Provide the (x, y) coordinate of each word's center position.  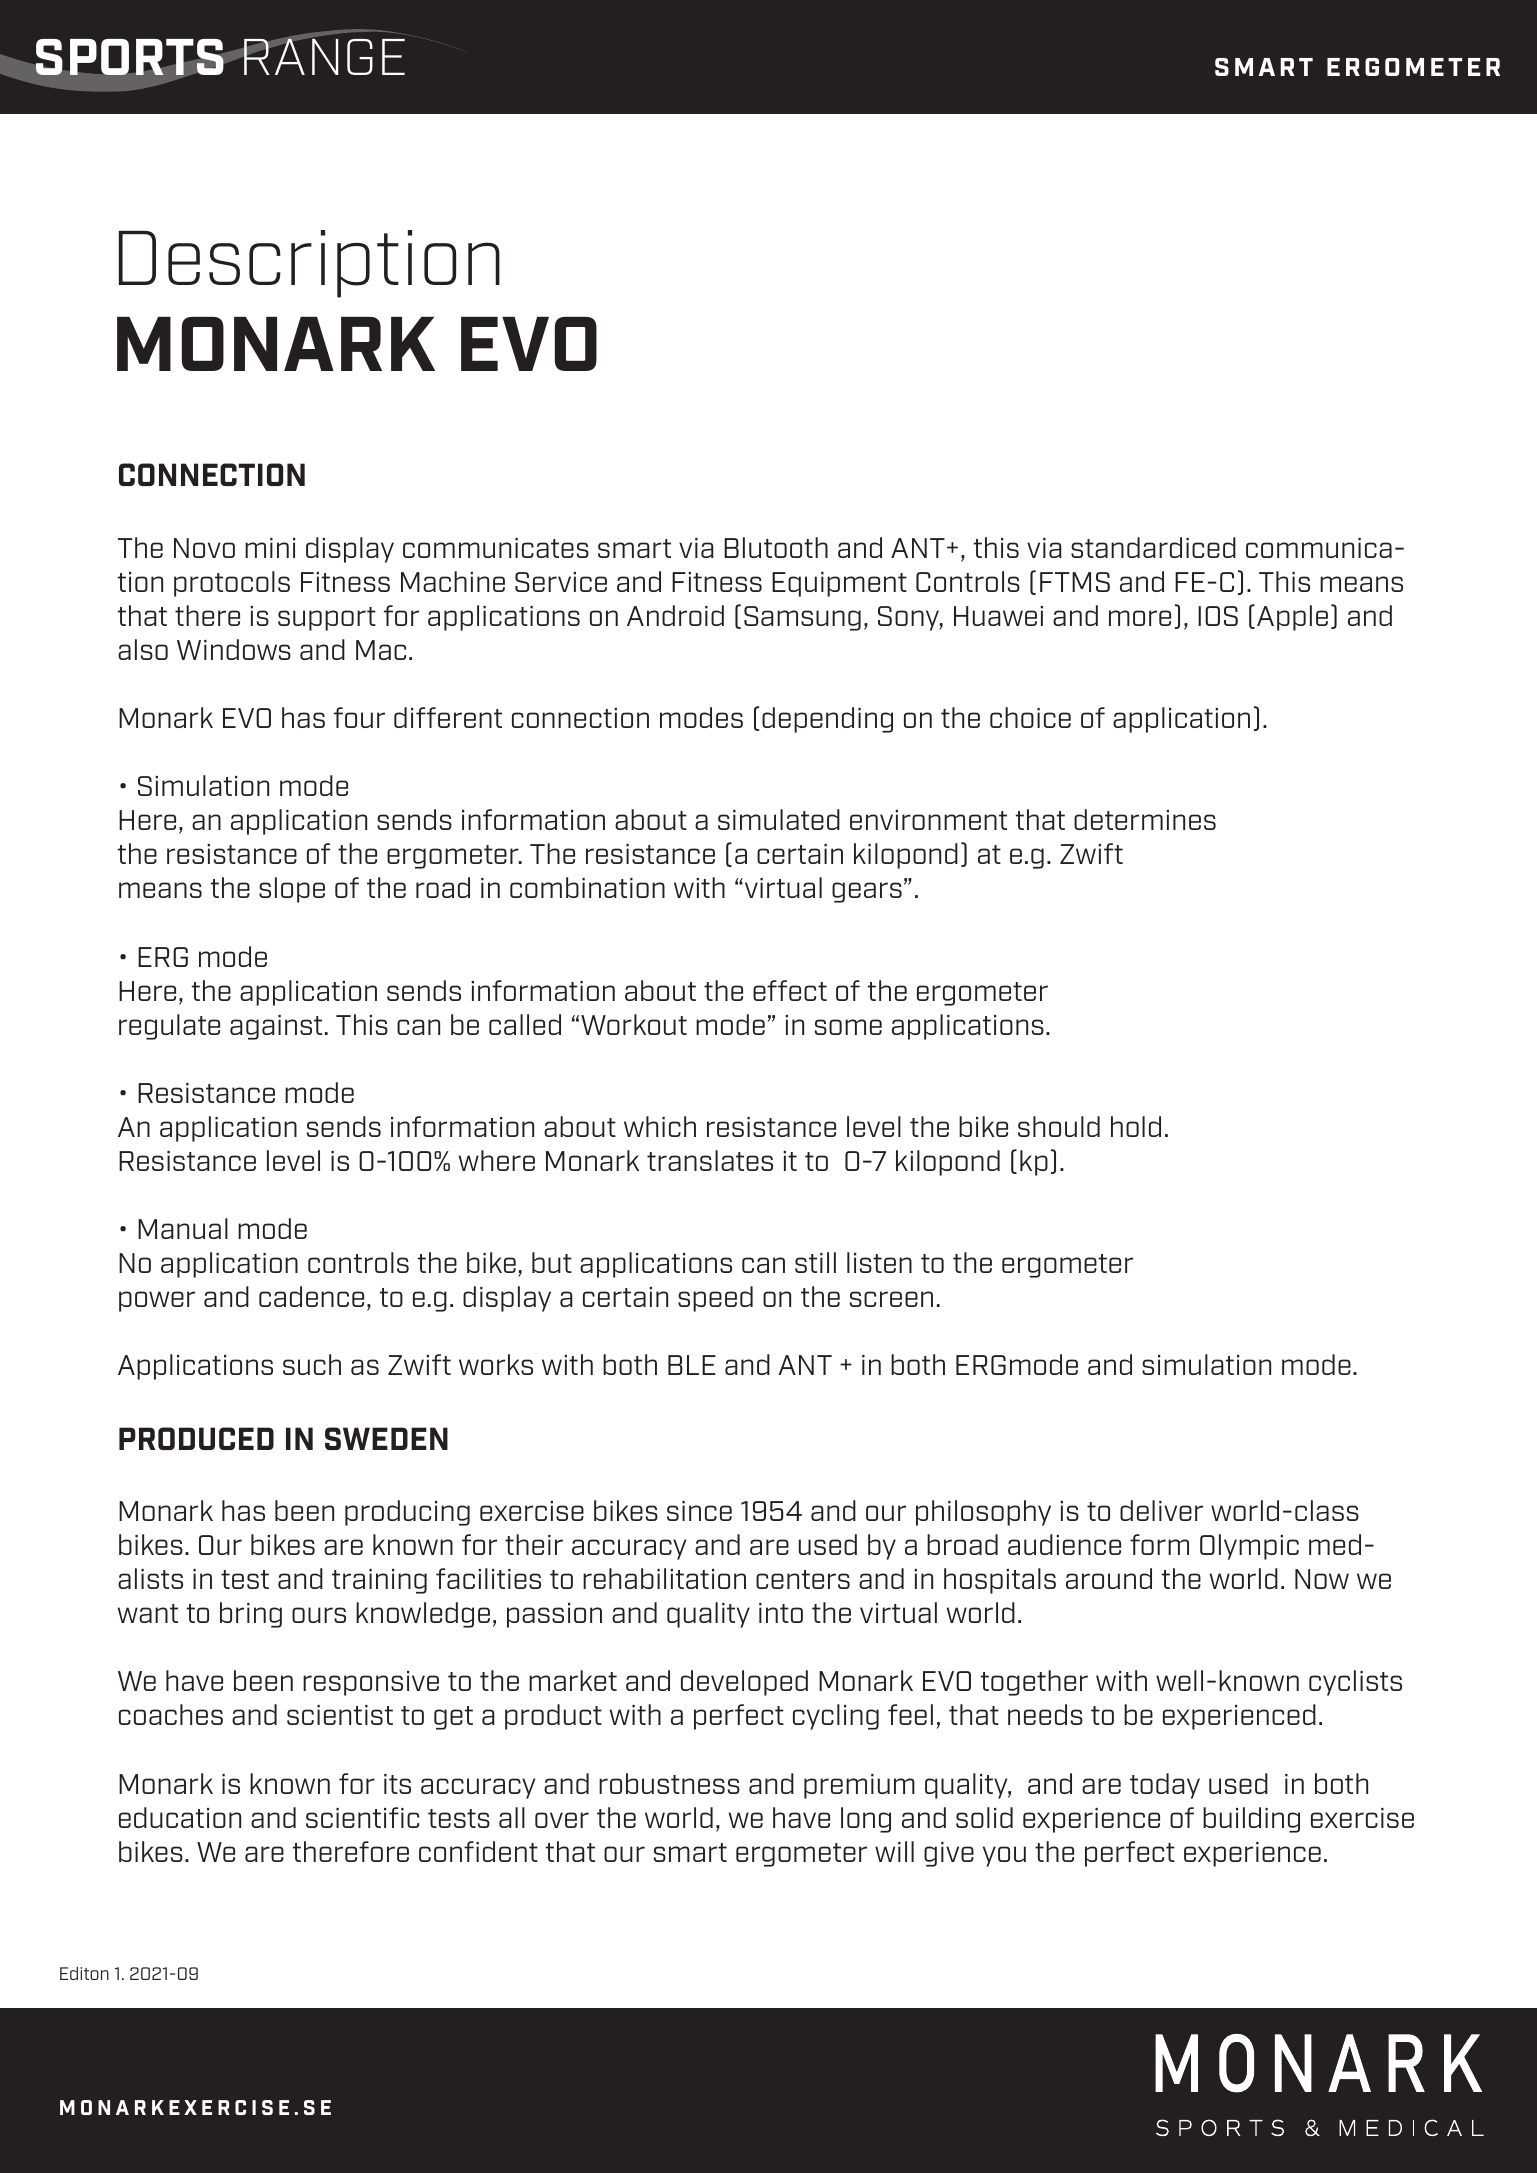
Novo (204, 548)
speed (715, 1299)
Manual (183, 1228)
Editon (84, 1973)
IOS (1218, 616)
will (894, 1851)
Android (675, 615)
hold (1136, 1126)
